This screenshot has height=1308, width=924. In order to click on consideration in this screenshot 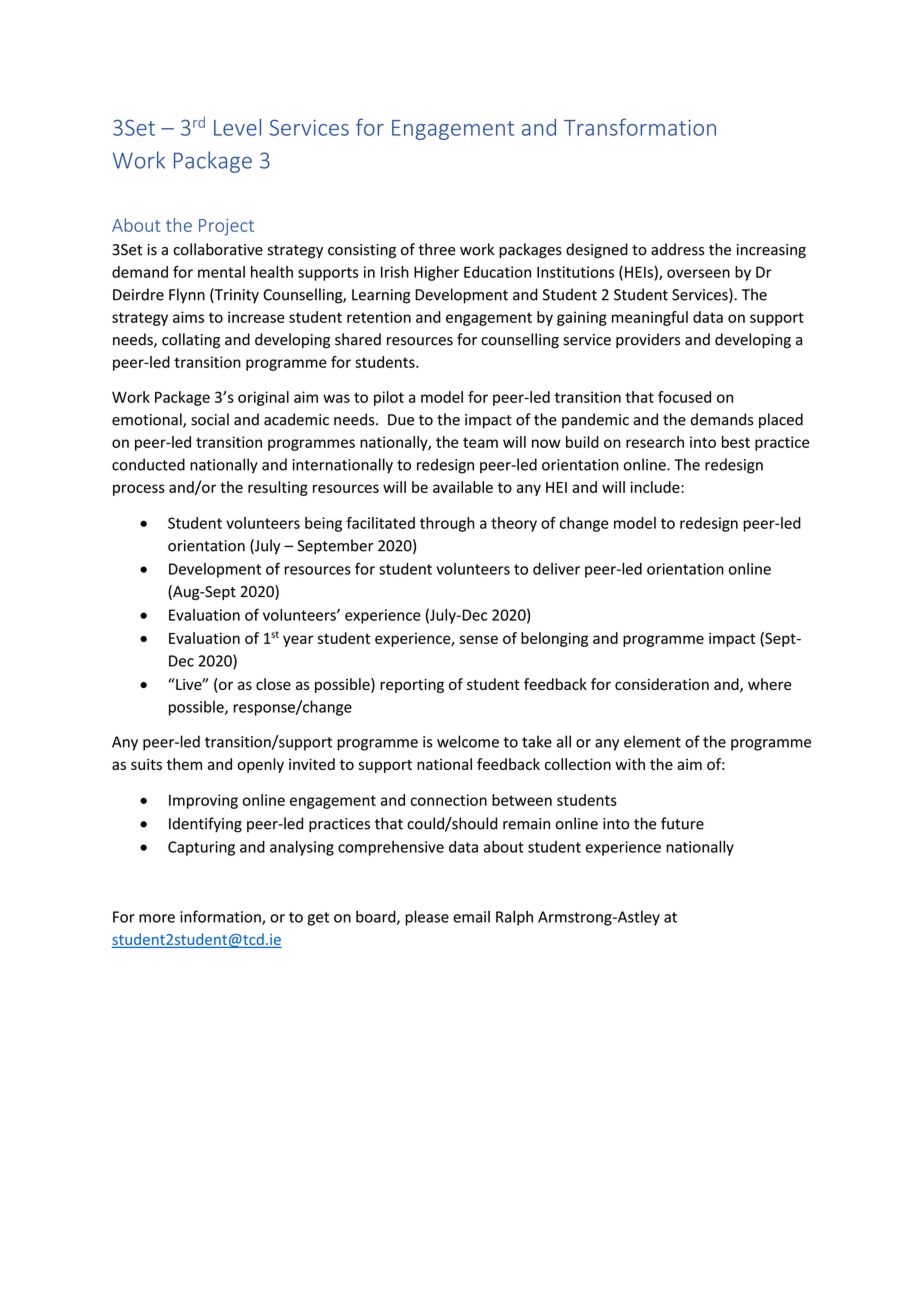, I will do `click(662, 684)`.
